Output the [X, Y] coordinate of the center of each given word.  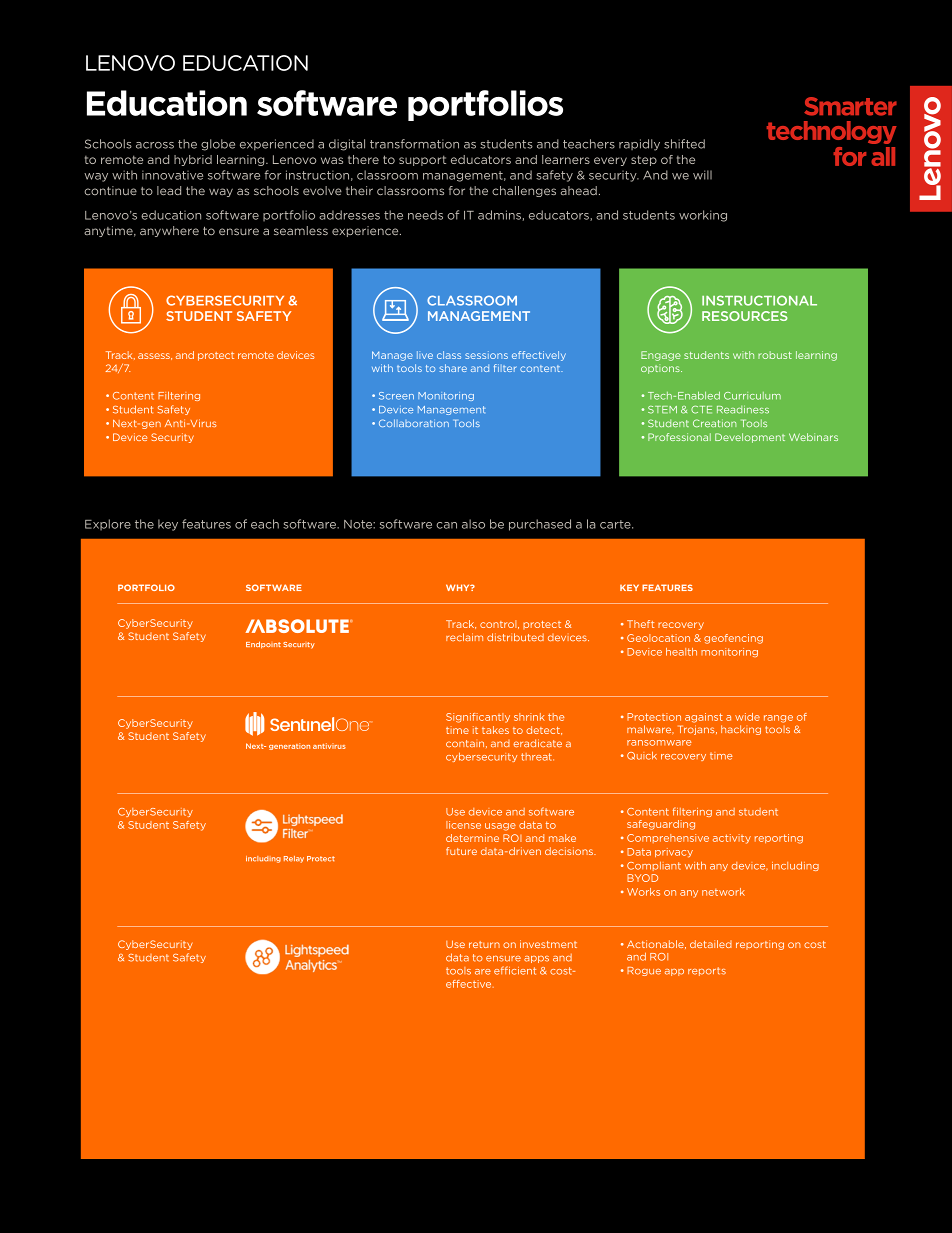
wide [747, 717]
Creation [714, 423]
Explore [108, 525]
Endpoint [263, 645]
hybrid [193, 160]
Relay [294, 859]
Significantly [478, 718]
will [702, 175]
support [422, 160]
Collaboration [414, 423]
